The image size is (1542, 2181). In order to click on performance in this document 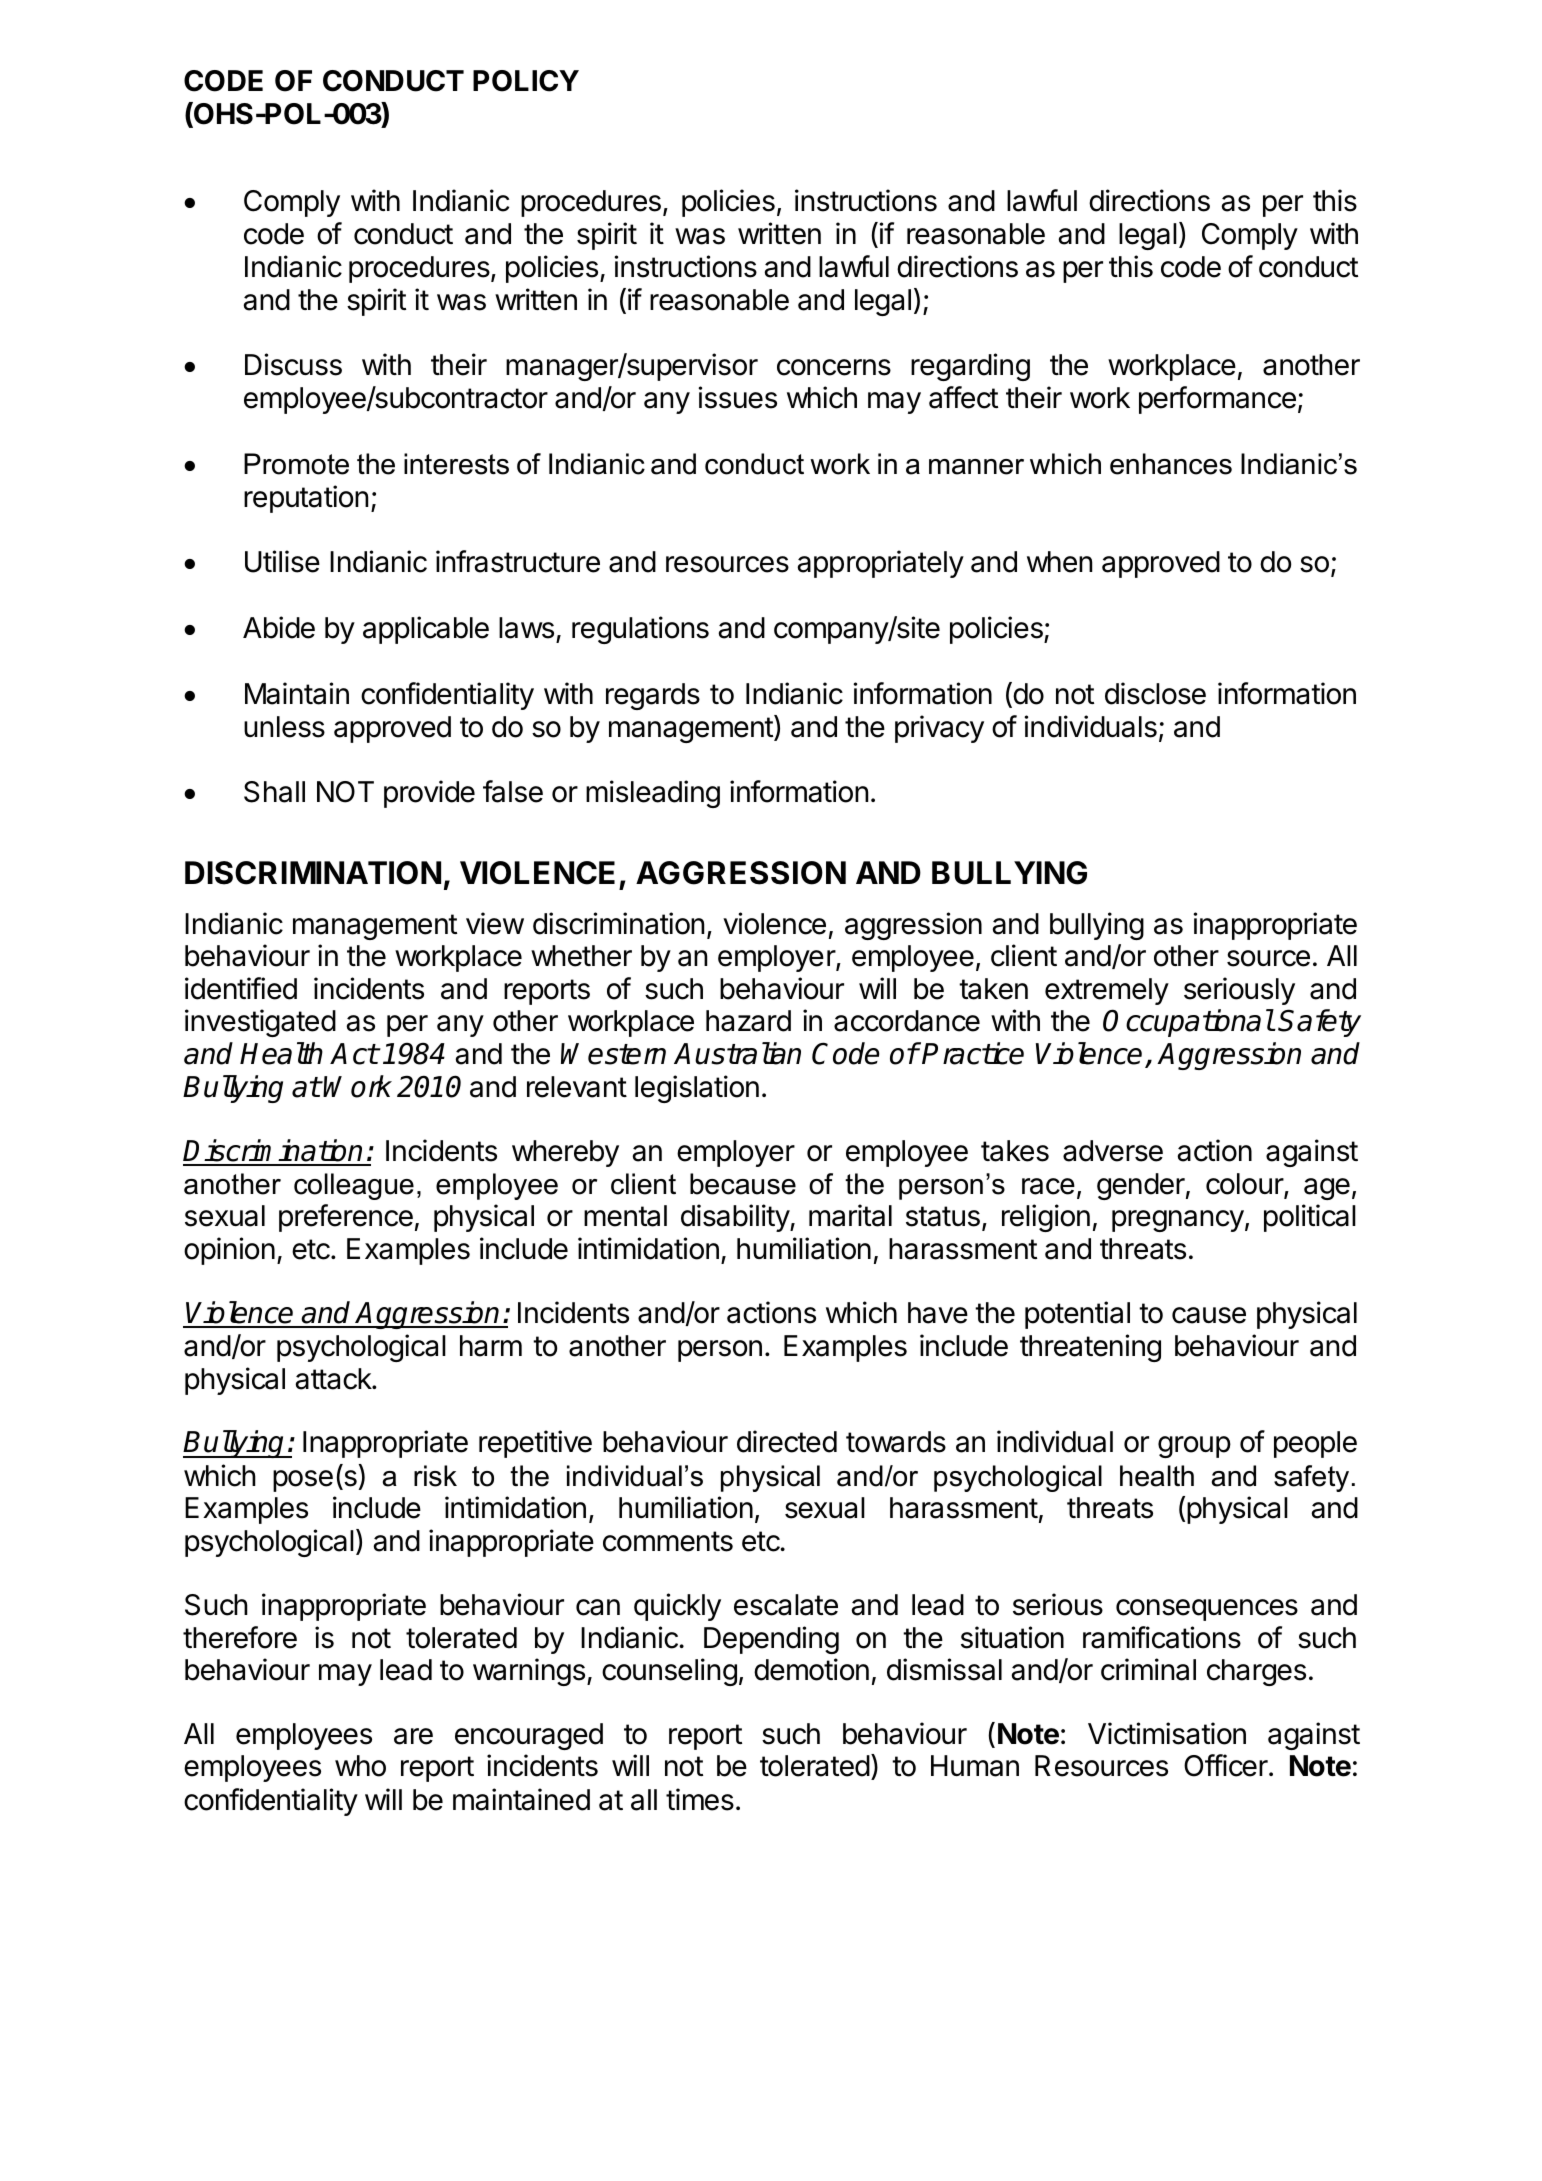, I will do `click(1217, 400)`.
